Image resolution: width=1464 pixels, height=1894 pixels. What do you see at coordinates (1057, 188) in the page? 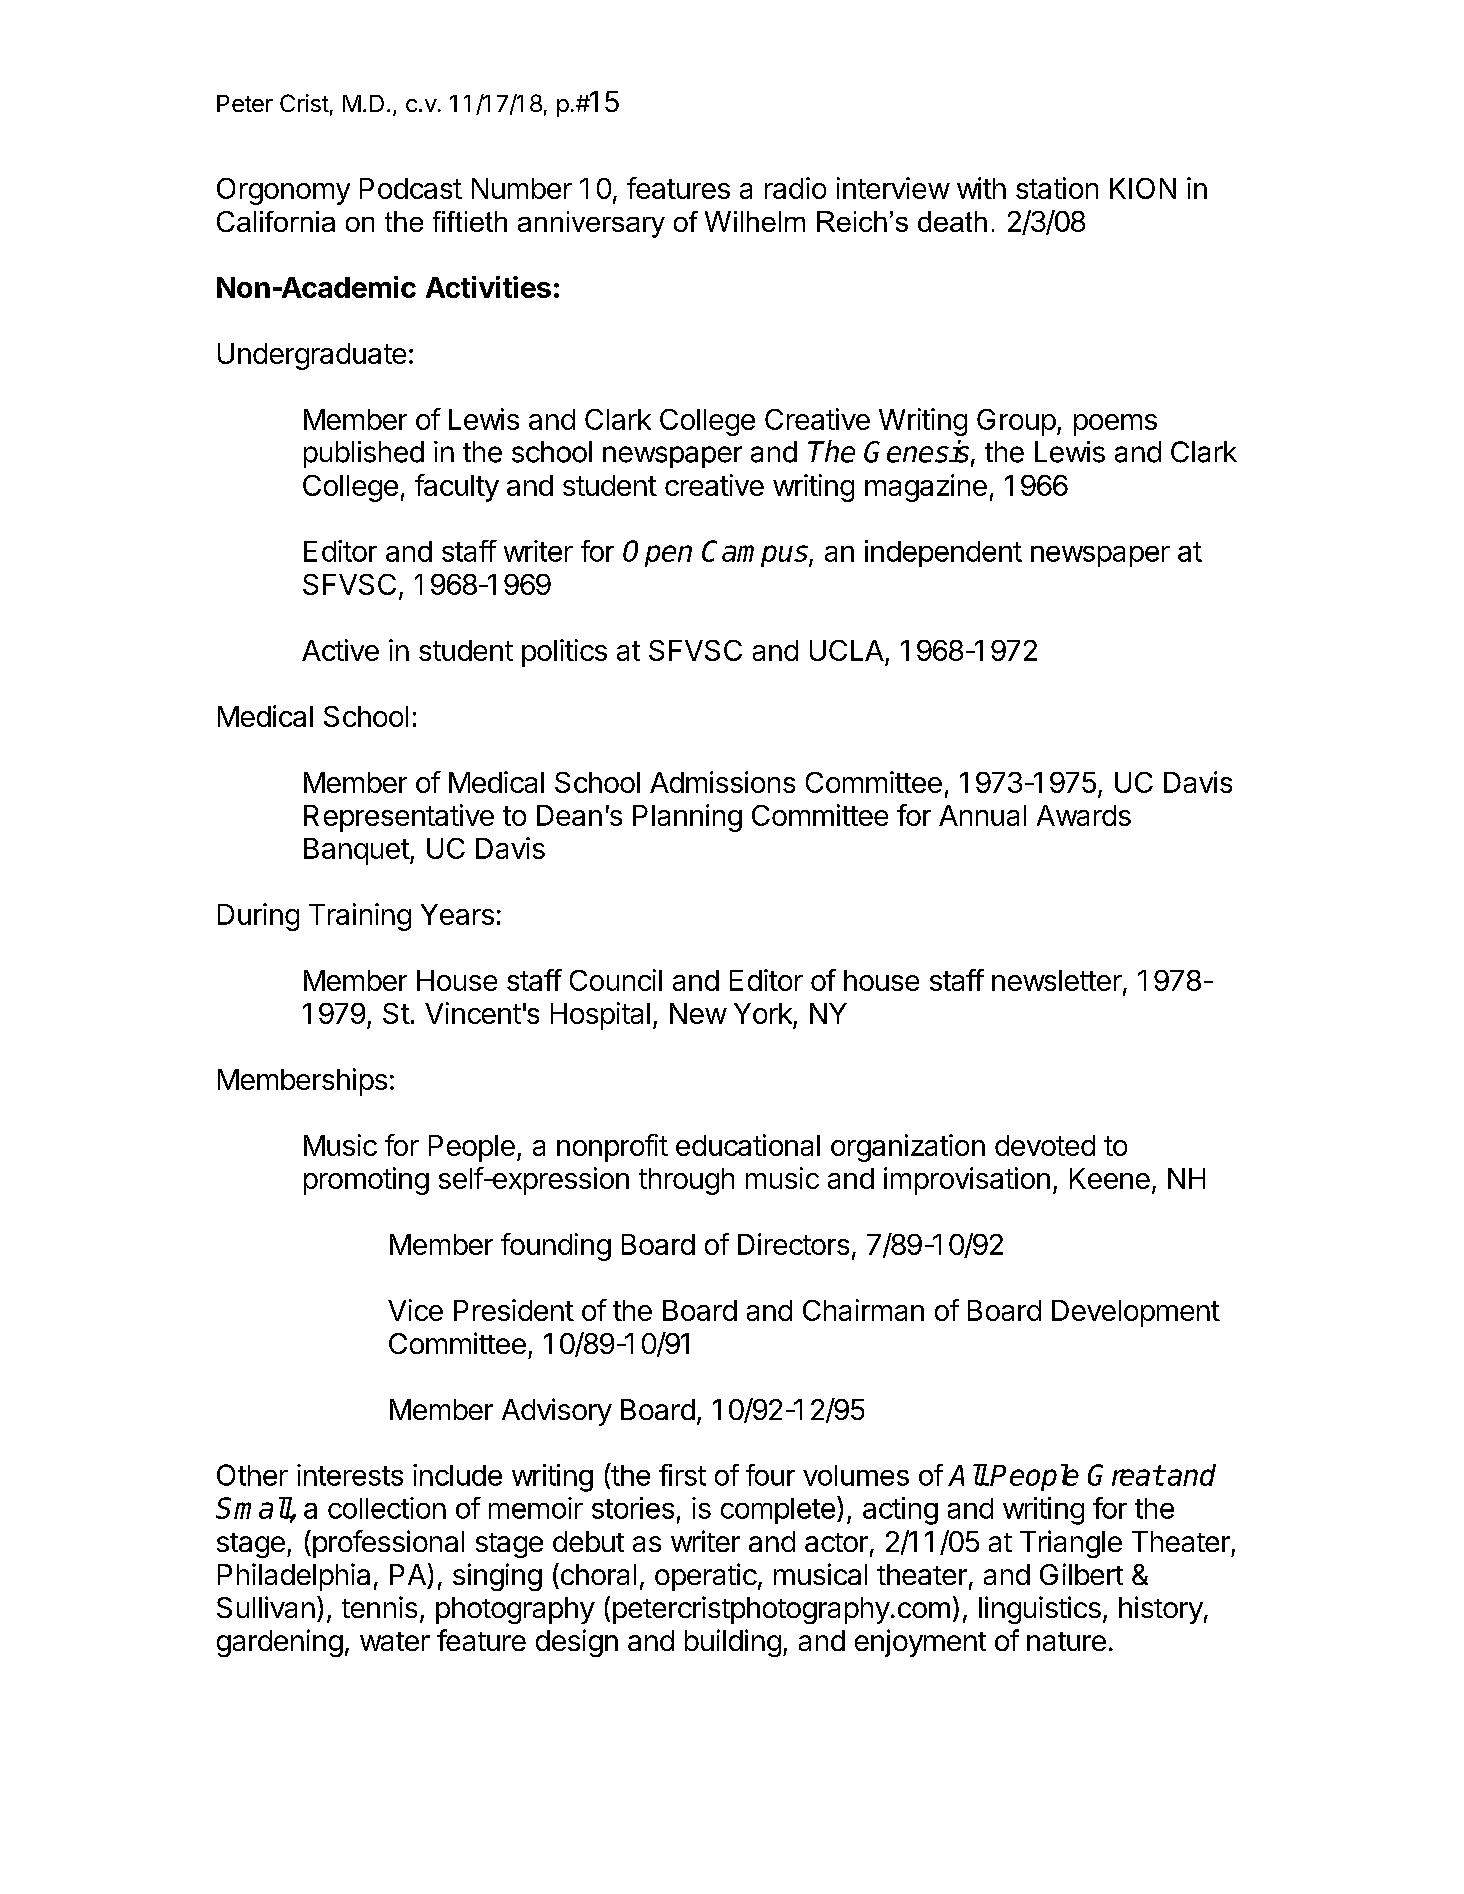
I see `station` at bounding box center [1057, 188].
